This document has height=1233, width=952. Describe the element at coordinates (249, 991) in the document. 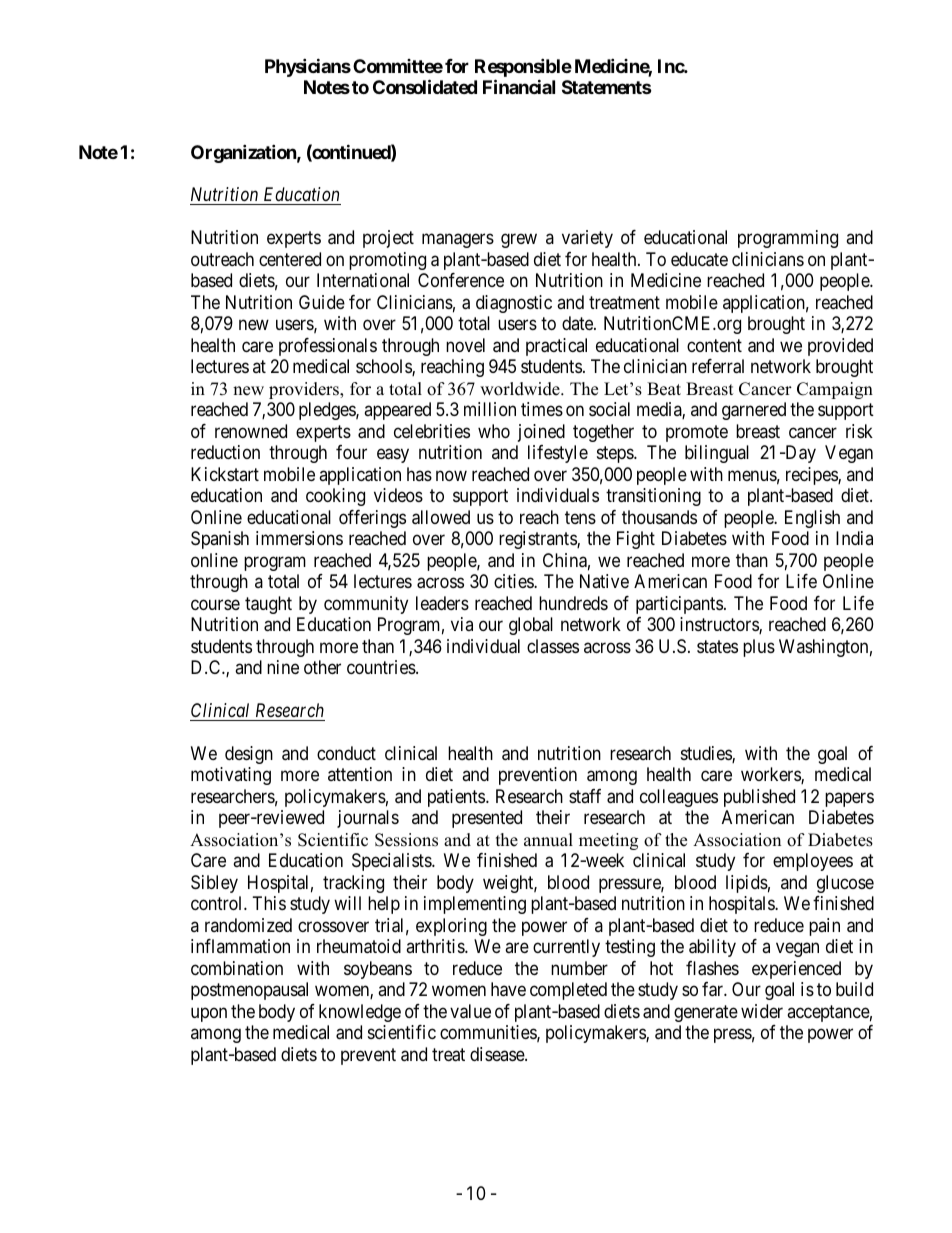

I see `postmenopausal` at that location.
